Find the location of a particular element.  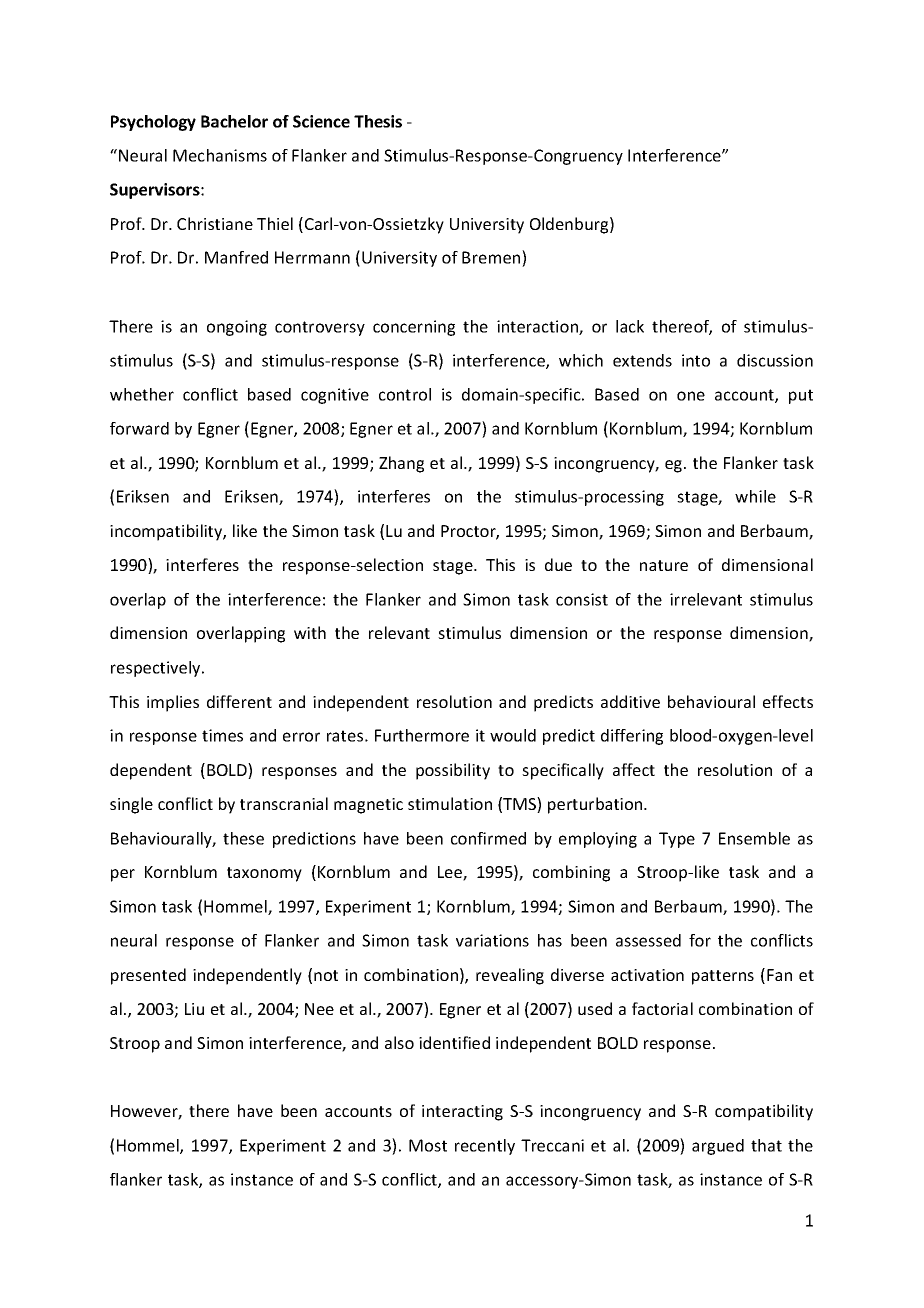

Thesis is located at coordinates (378, 121).
